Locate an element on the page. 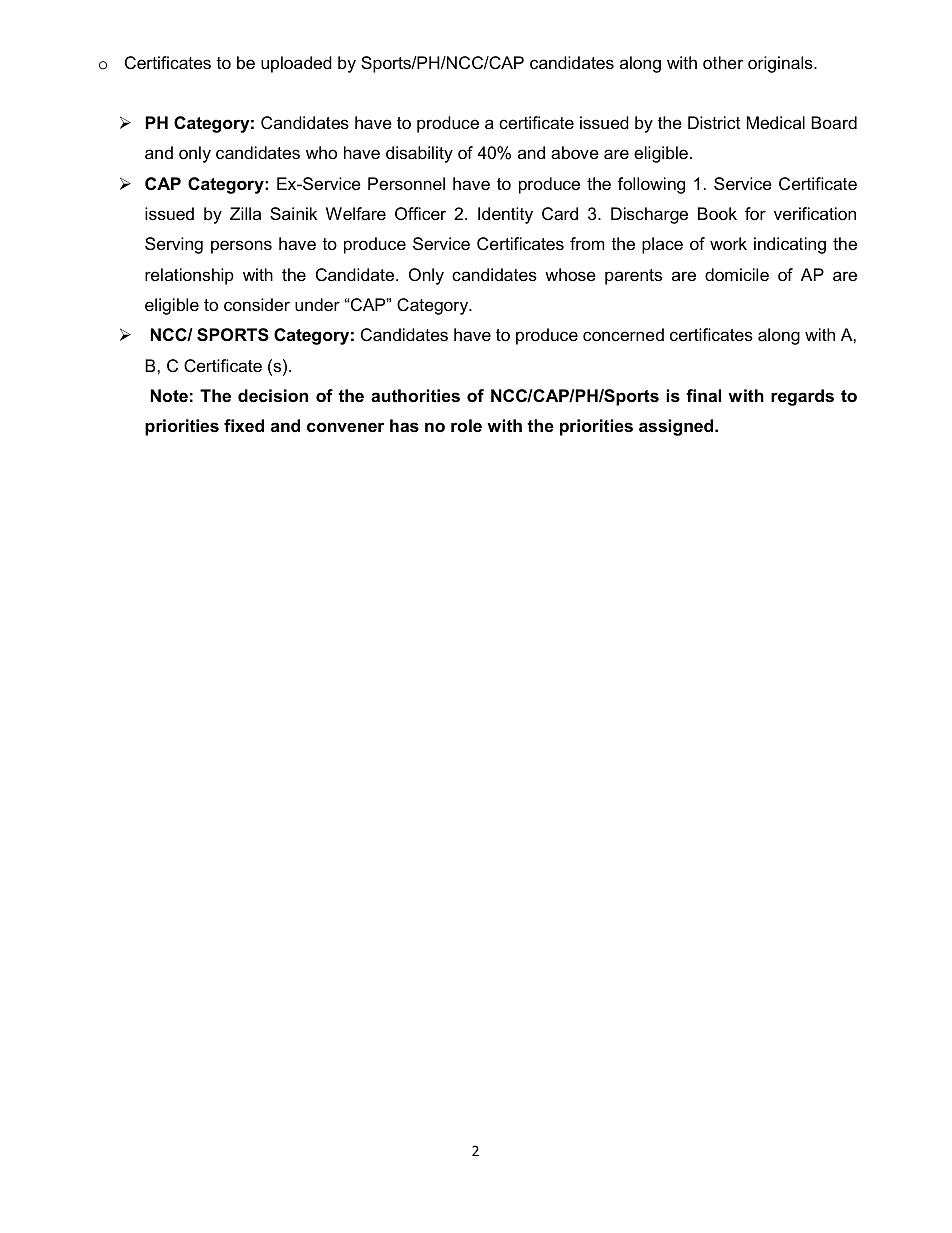  originals is located at coordinates (781, 64).
